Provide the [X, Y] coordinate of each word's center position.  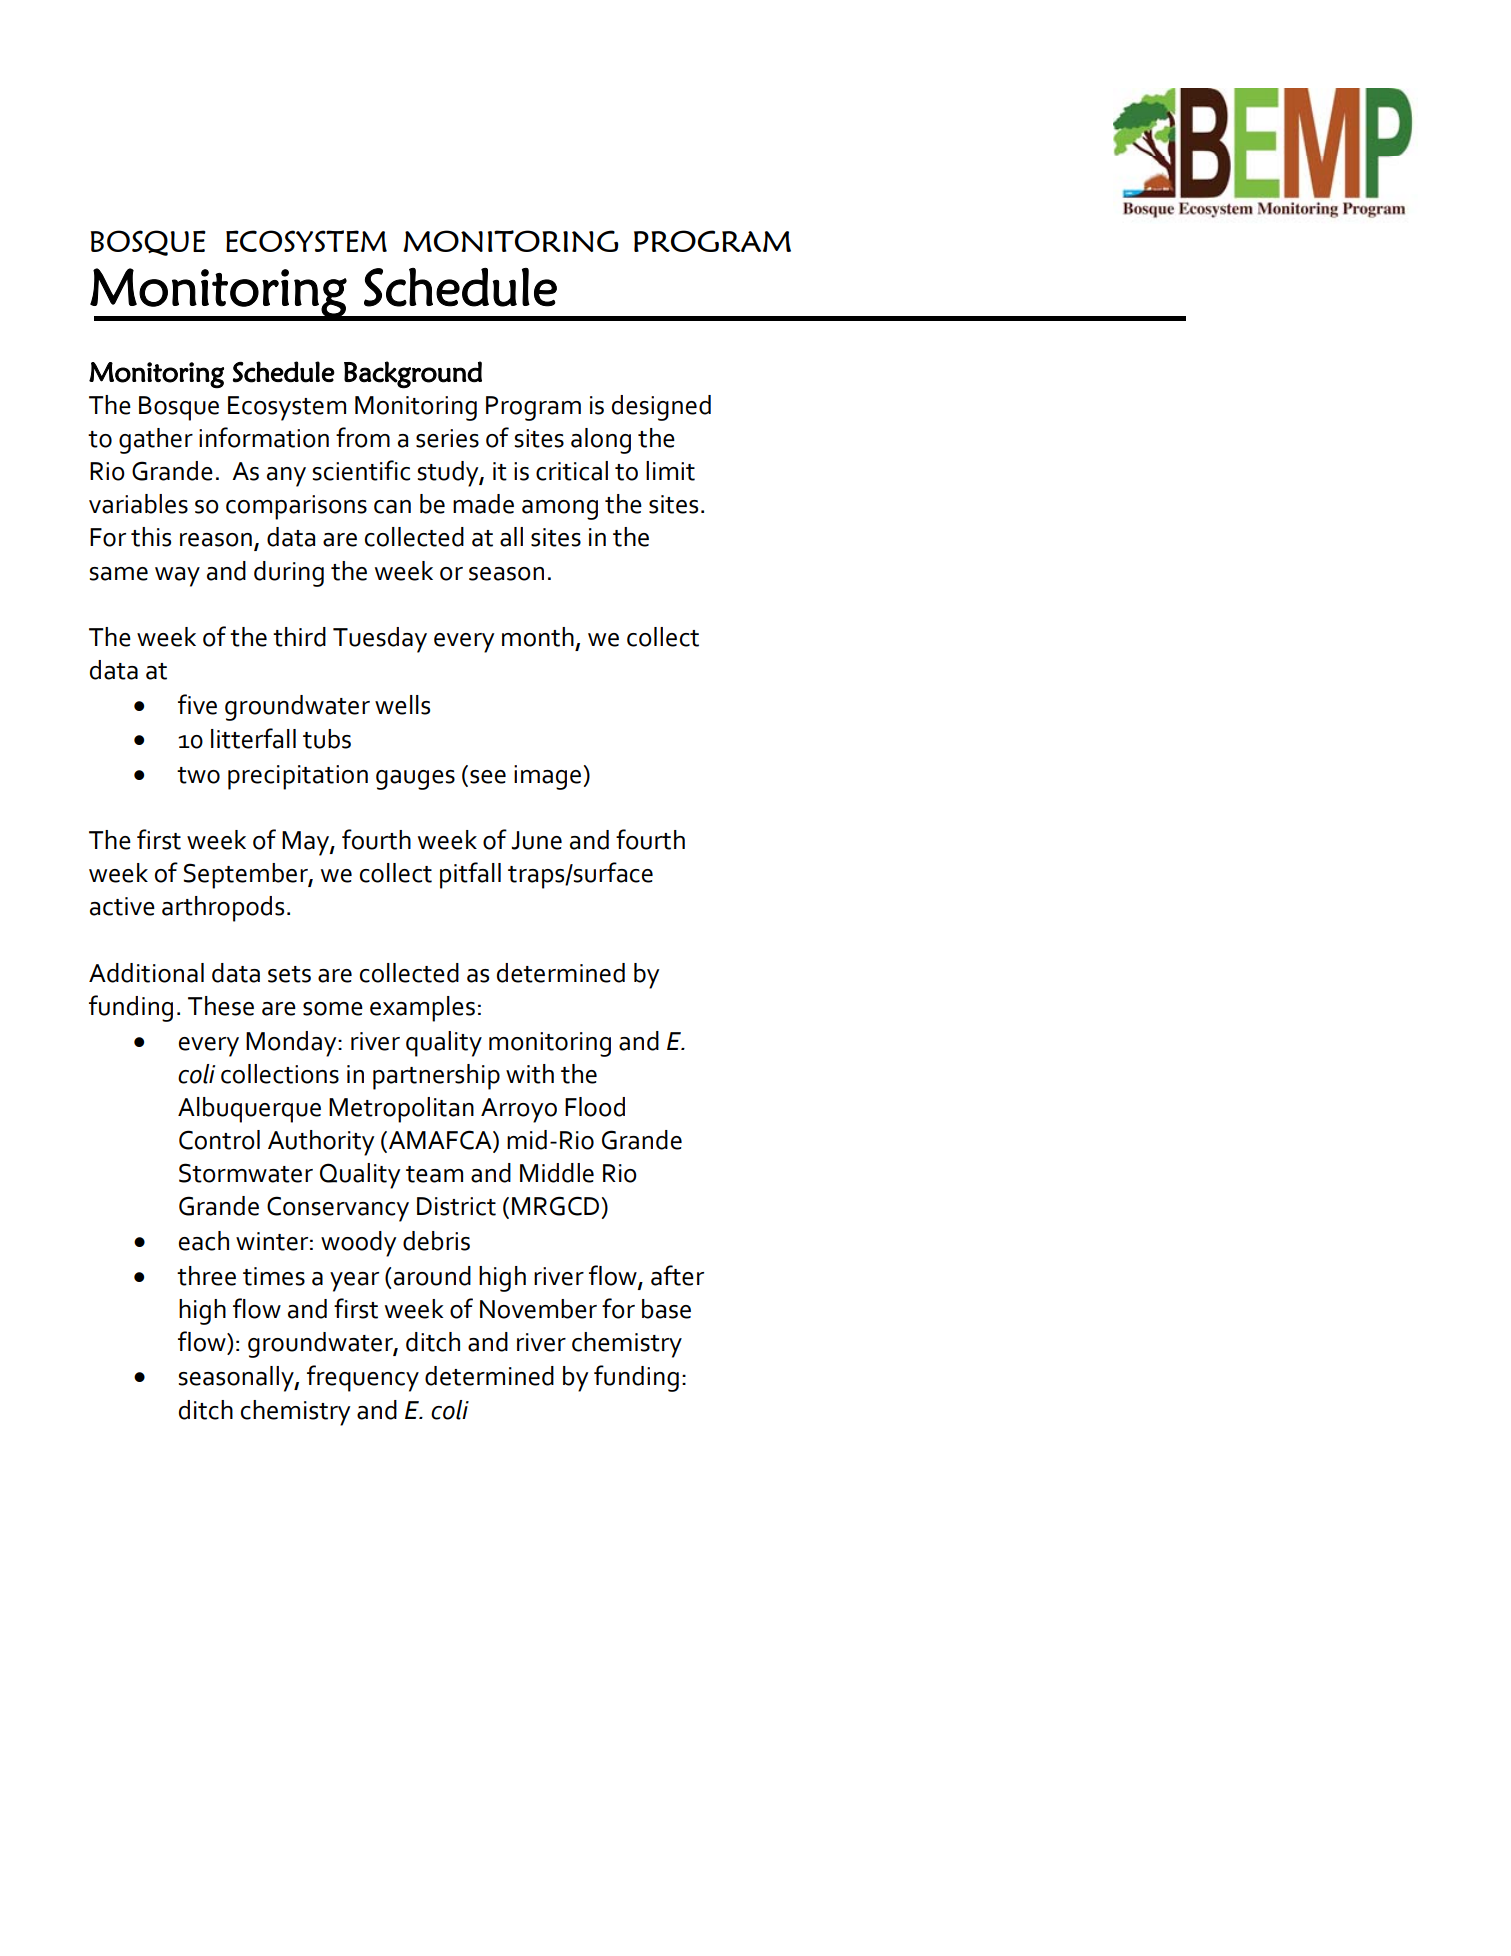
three [206, 1276]
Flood [595, 1107]
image [547, 777]
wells [402, 705]
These [221, 1006]
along [601, 441]
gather [156, 441]
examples [422, 1009]
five [197, 704]
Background [413, 375]
